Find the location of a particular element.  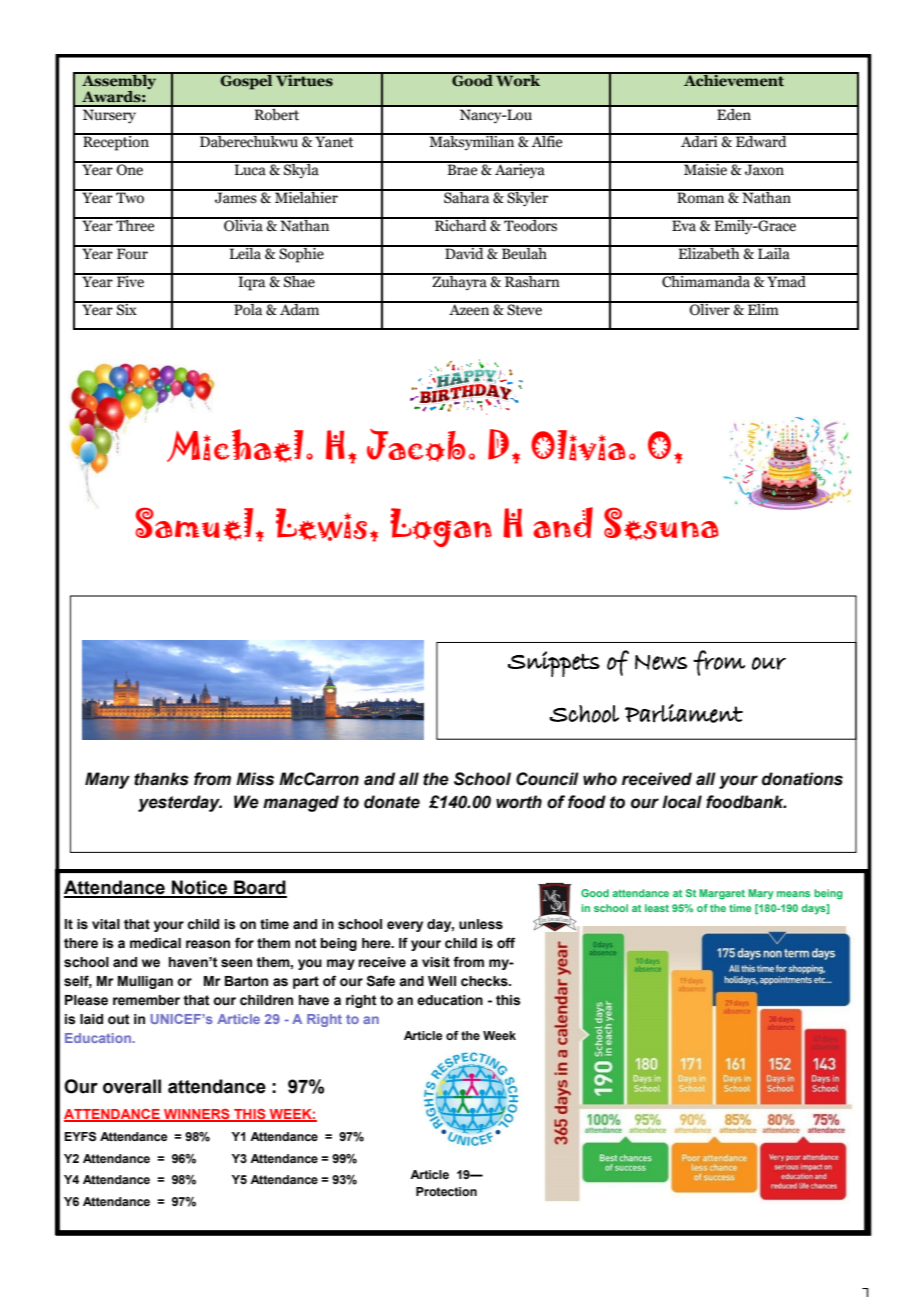

Protection is located at coordinates (446, 1191).
